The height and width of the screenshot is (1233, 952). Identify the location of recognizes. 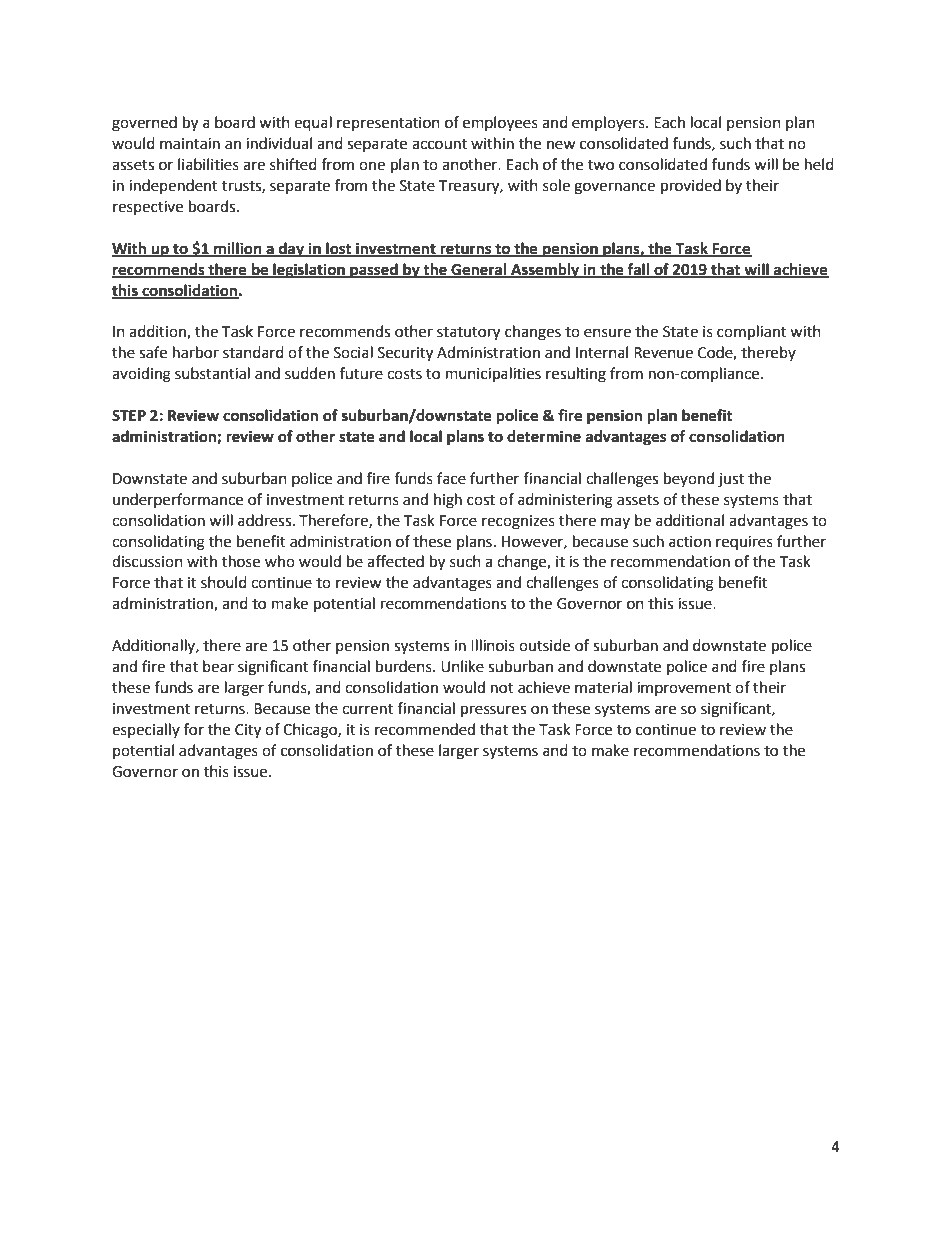
(518, 522).
